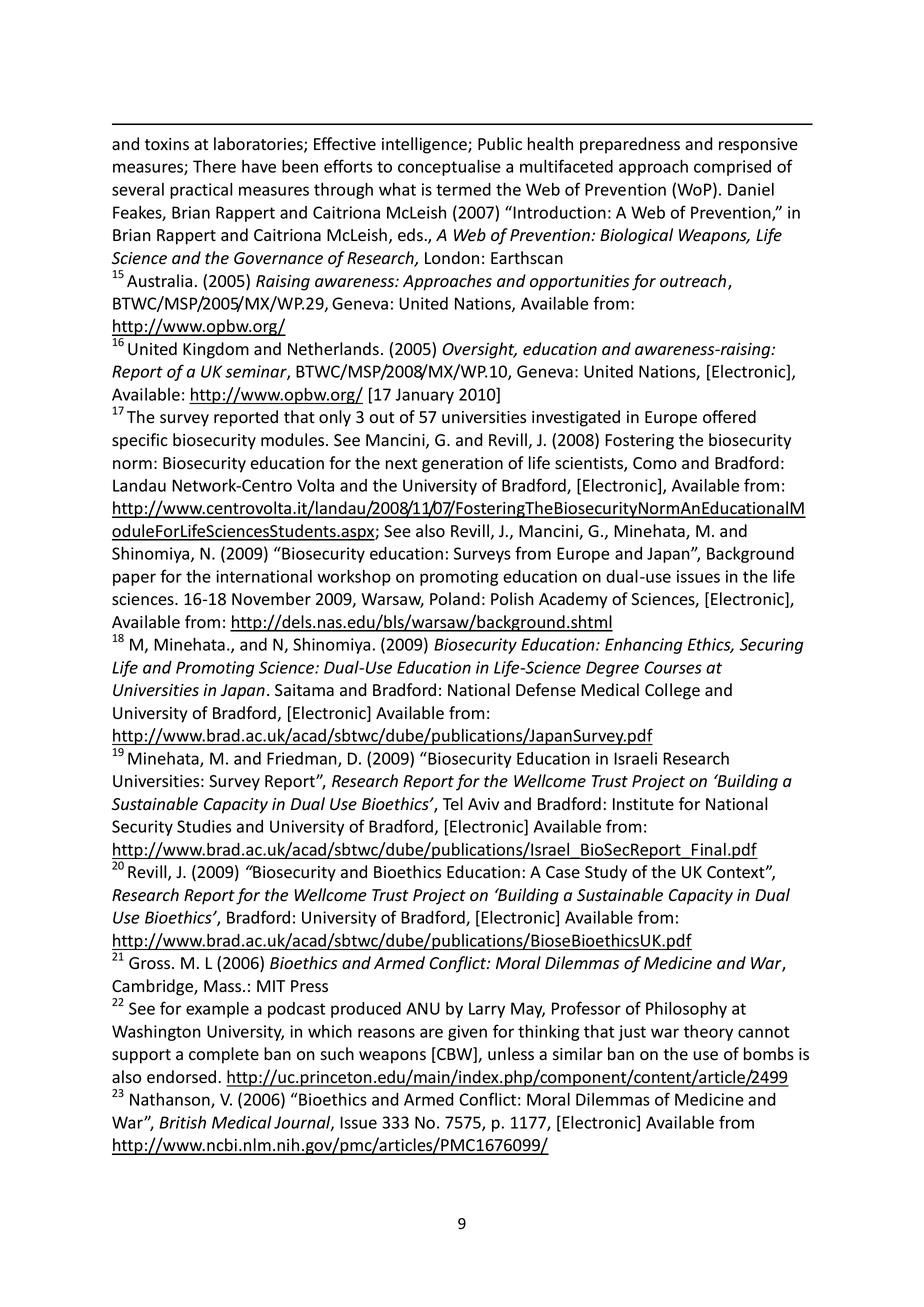 This screenshot has width=924, height=1307. Describe the element at coordinates (483, 804) in the screenshot. I see `Aviv` at that location.
